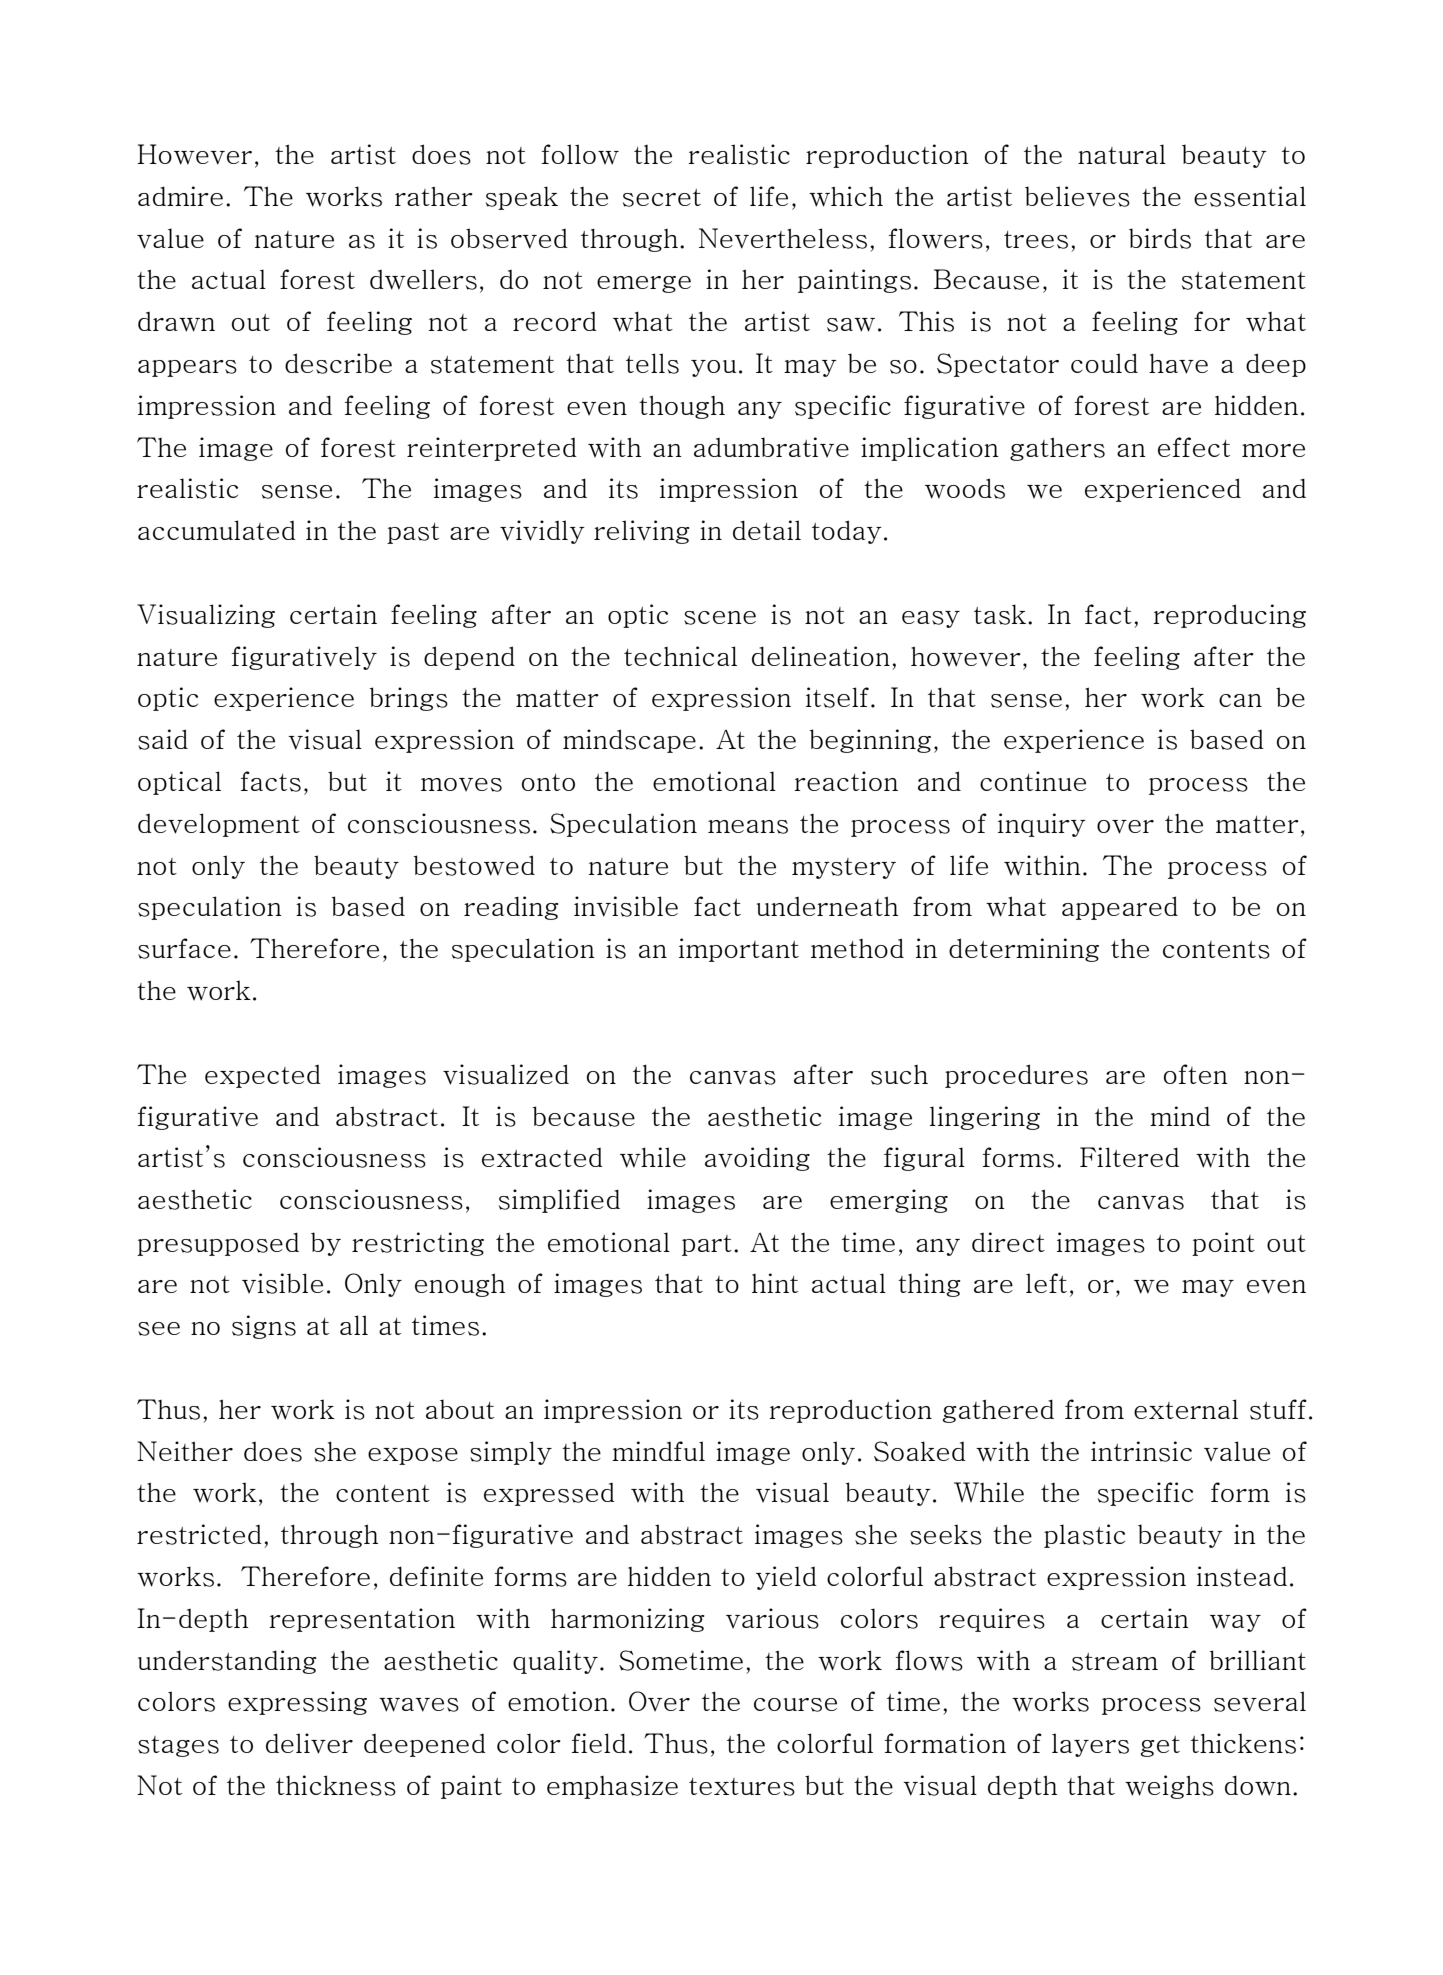 This page has height=1975, width=1443. What do you see at coordinates (742, 1787) in the page?
I see `textures` at bounding box center [742, 1787].
